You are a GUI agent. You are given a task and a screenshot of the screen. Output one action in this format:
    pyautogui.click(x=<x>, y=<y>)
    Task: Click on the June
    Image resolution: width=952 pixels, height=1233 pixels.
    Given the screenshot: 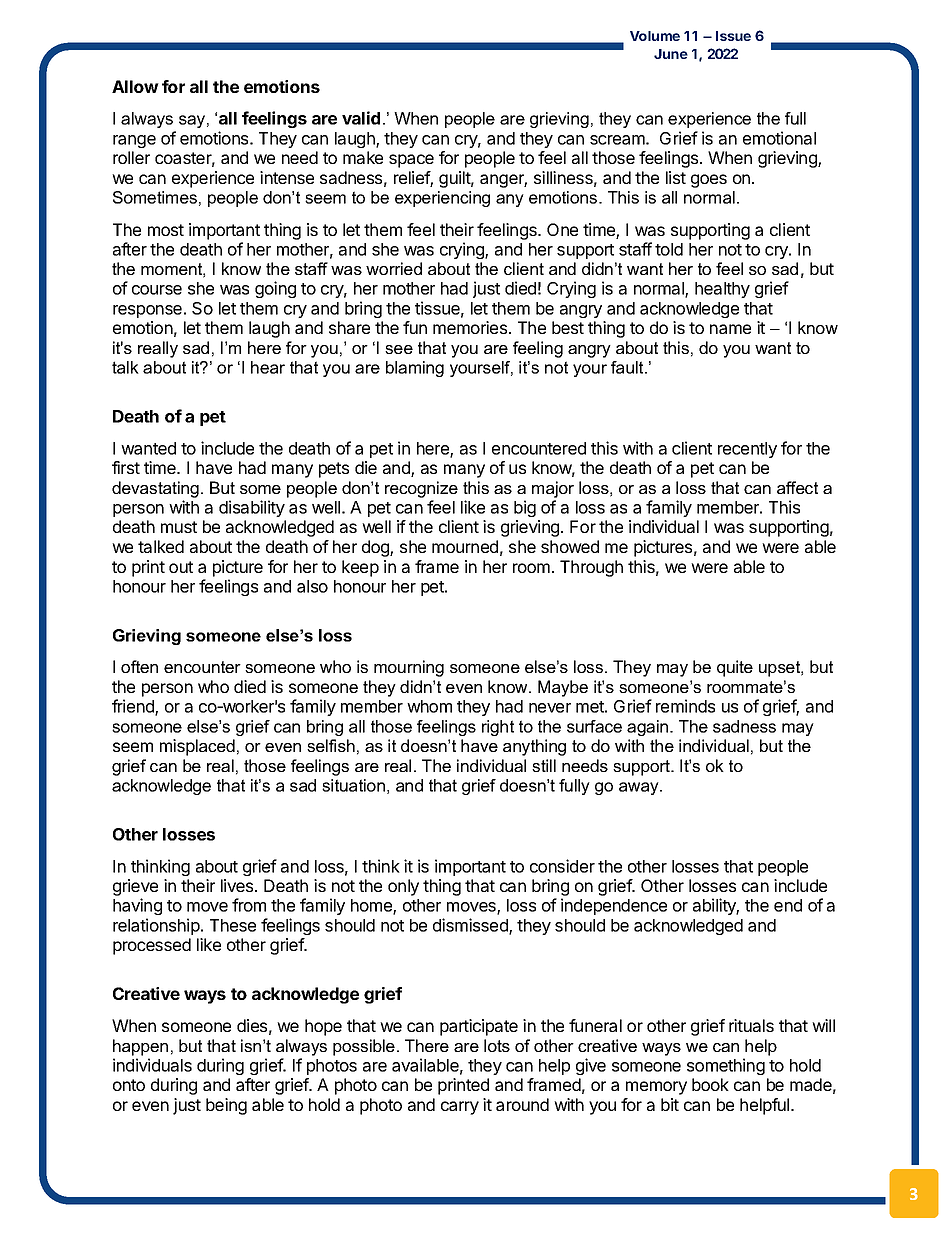 What is the action you would take?
    pyautogui.click(x=671, y=54)
